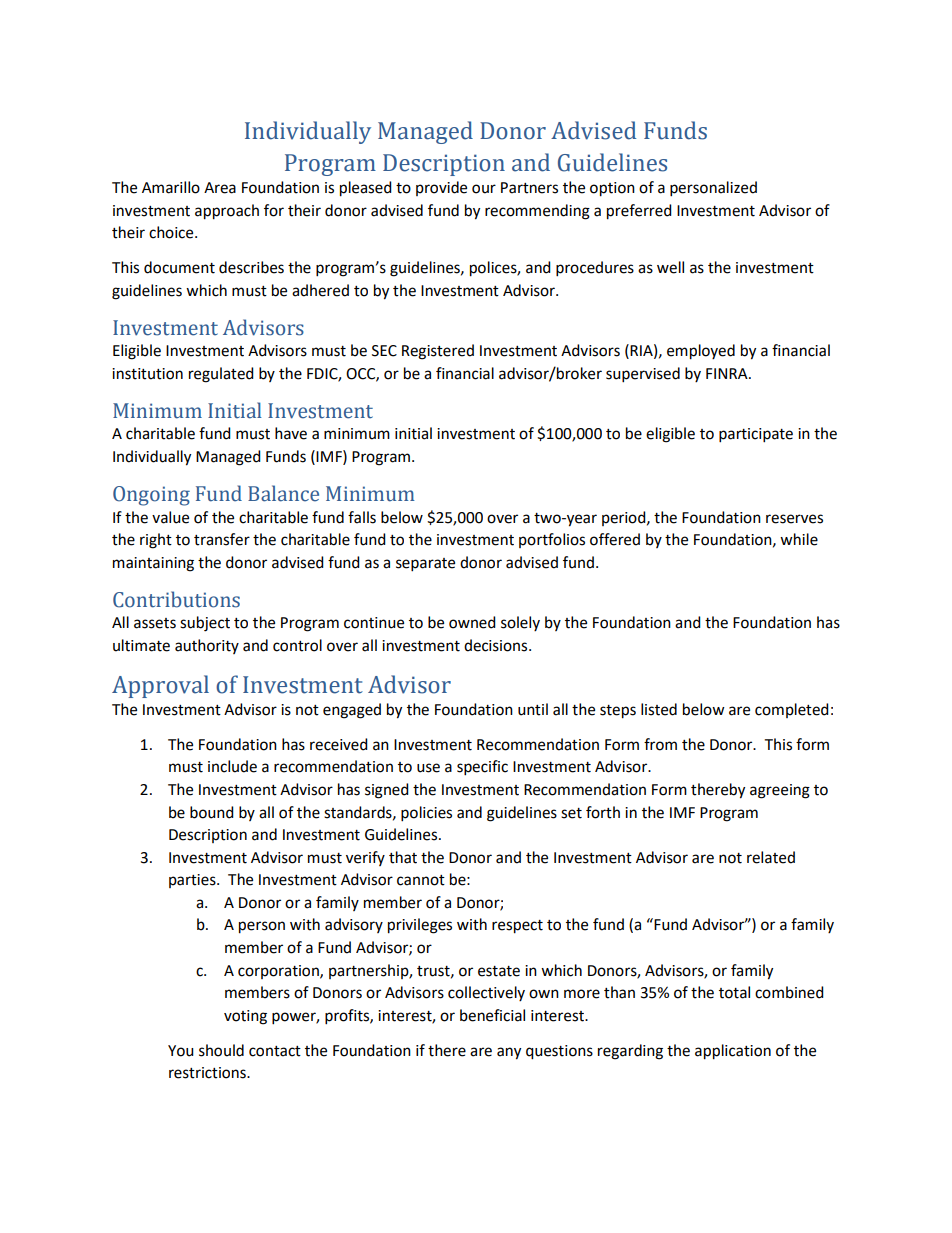  I want to click on related, so click(771, 857).
